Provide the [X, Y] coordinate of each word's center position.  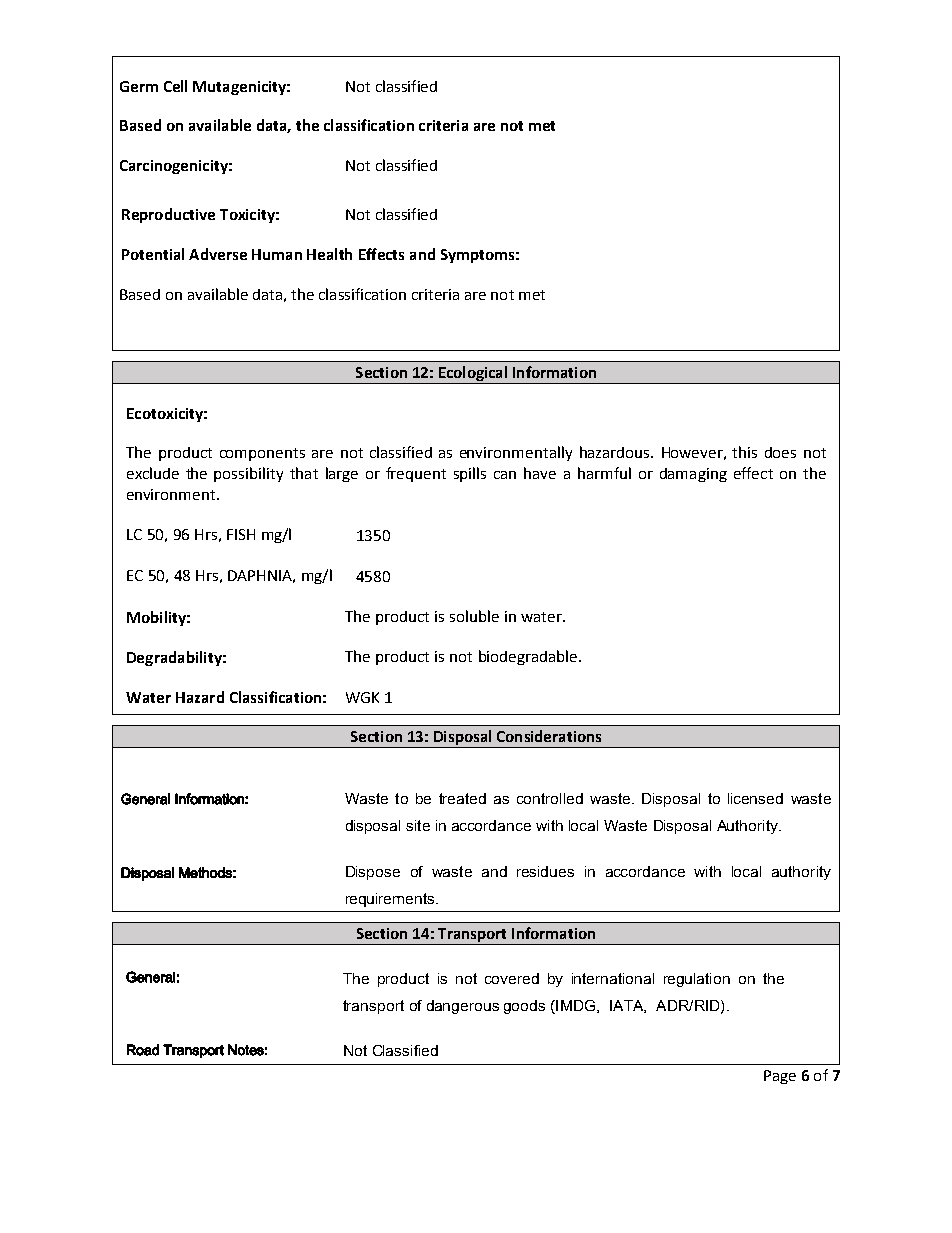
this [744, 452]
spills [470, 474]
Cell [175, 86]
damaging [693, 475]
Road [143, 1050]
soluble [474, 616]
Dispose [373, 873]
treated [462, 798]
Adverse [218, 254]
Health [329, 254]
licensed [755, 798]
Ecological [473, 375]
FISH [241, 534]
